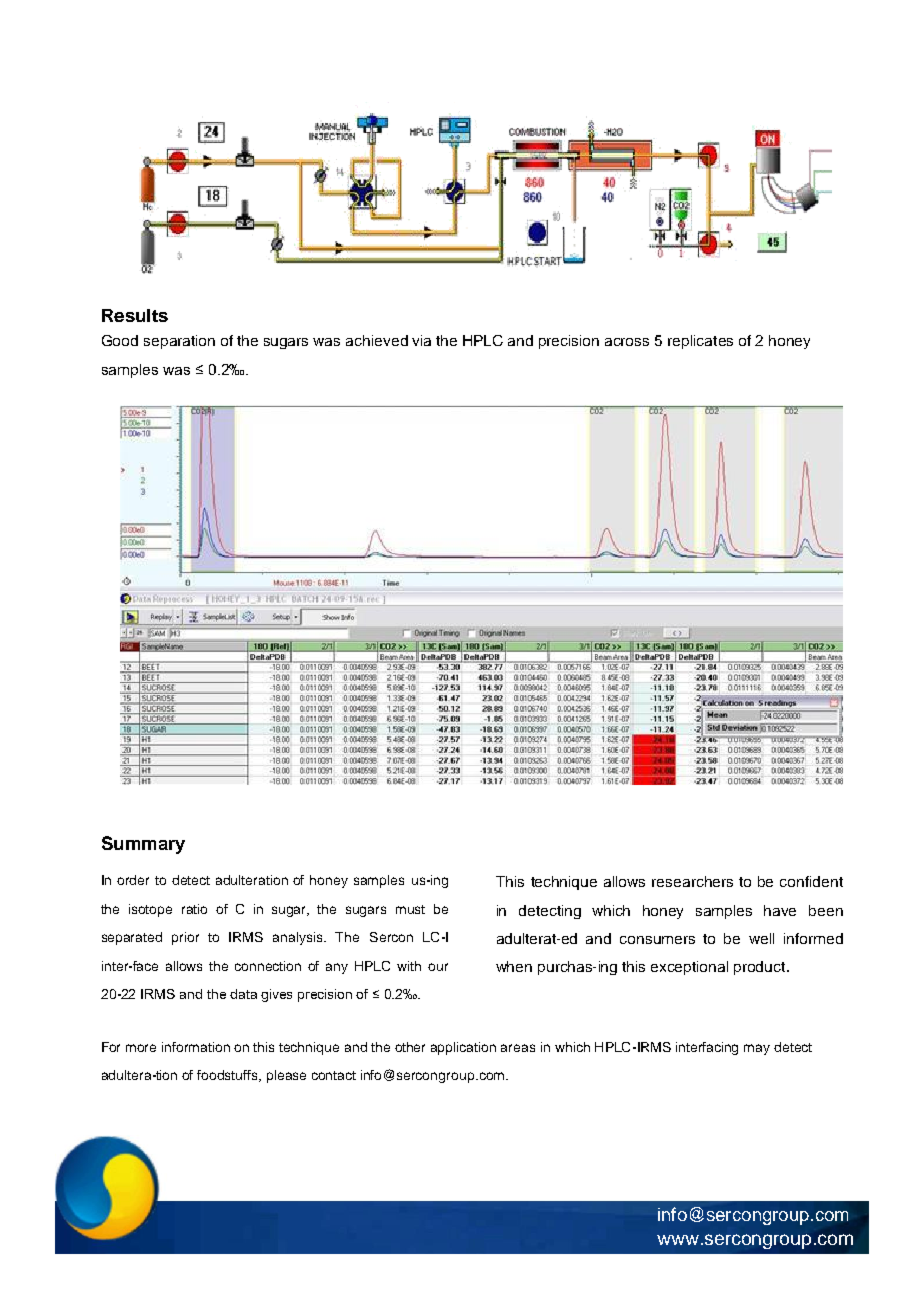  Describe the element at coordinates (421, 340) in the page. I see `via` at that location.
